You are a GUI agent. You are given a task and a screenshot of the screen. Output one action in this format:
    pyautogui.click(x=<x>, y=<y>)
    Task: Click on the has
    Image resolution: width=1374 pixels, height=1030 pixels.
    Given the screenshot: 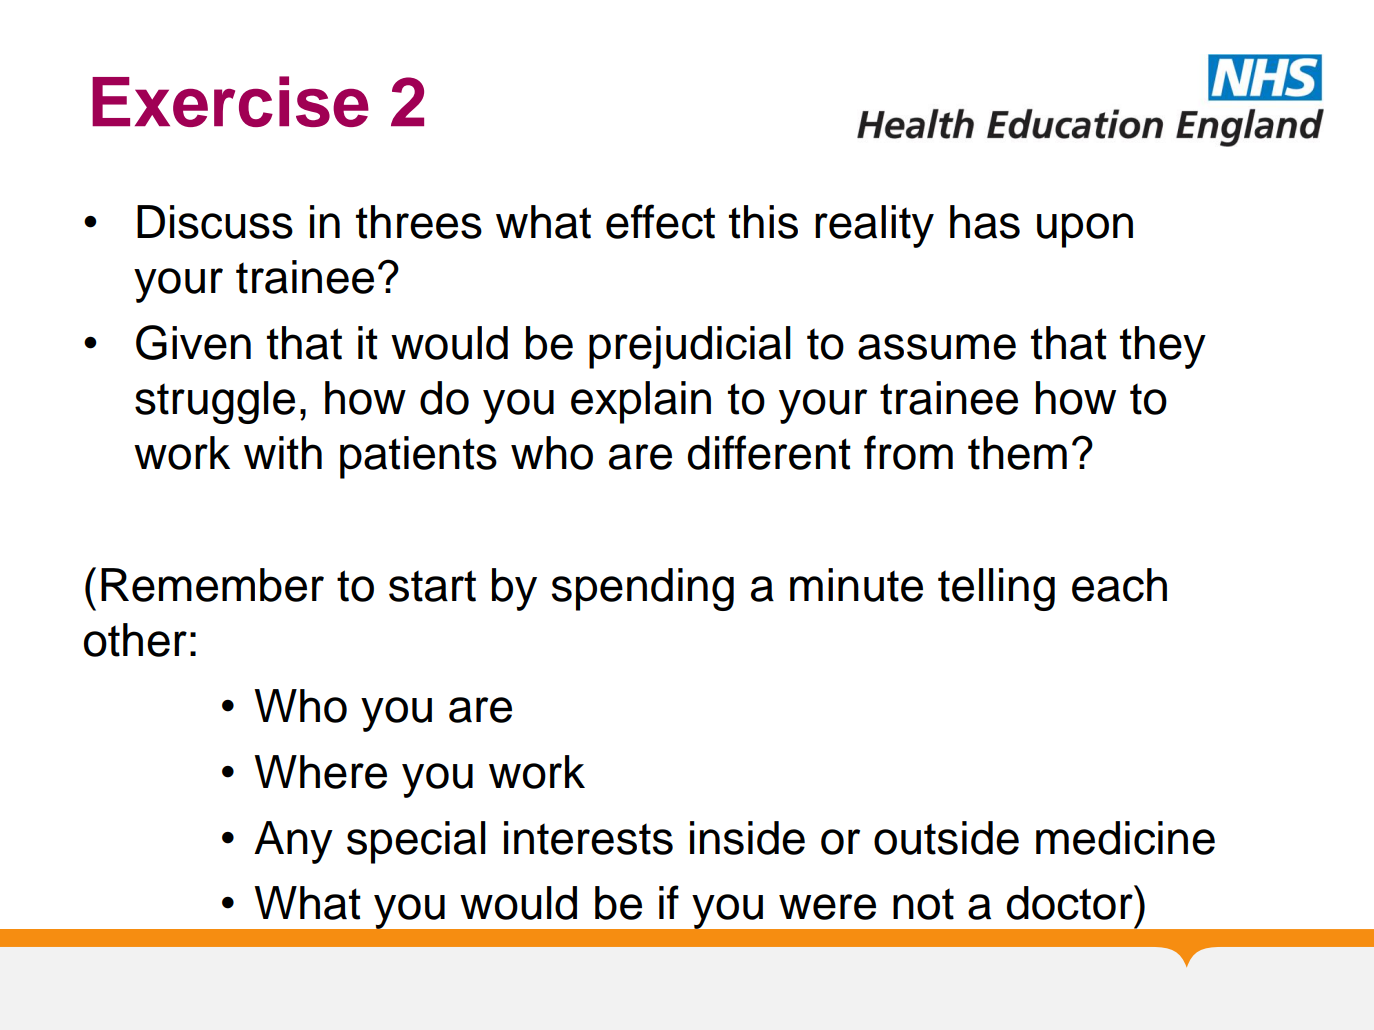 What is the action you would take?
    pyautogui.click(x=985, y=222)
